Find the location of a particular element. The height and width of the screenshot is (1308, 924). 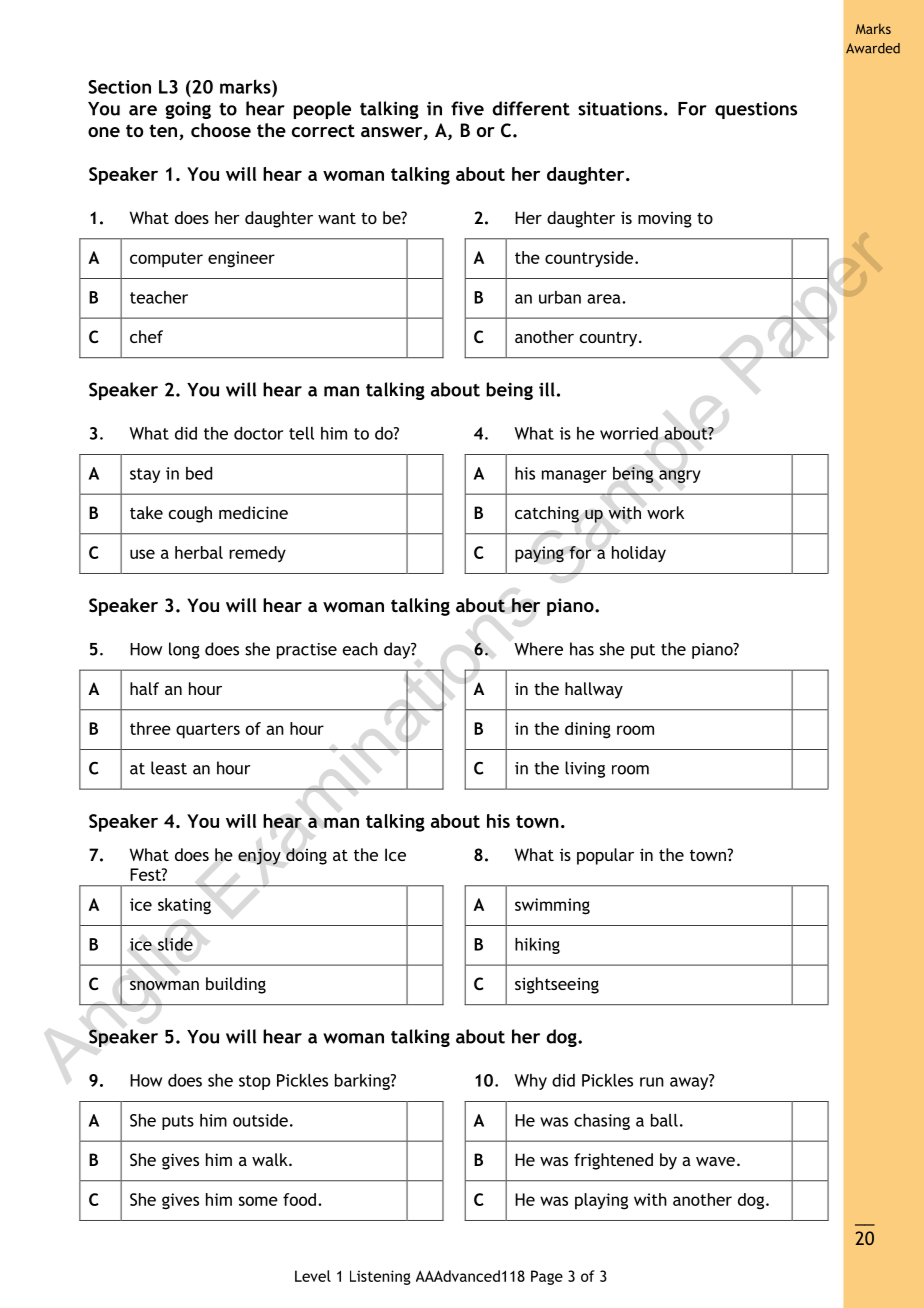

angry is located at coordinates (680, 476).
